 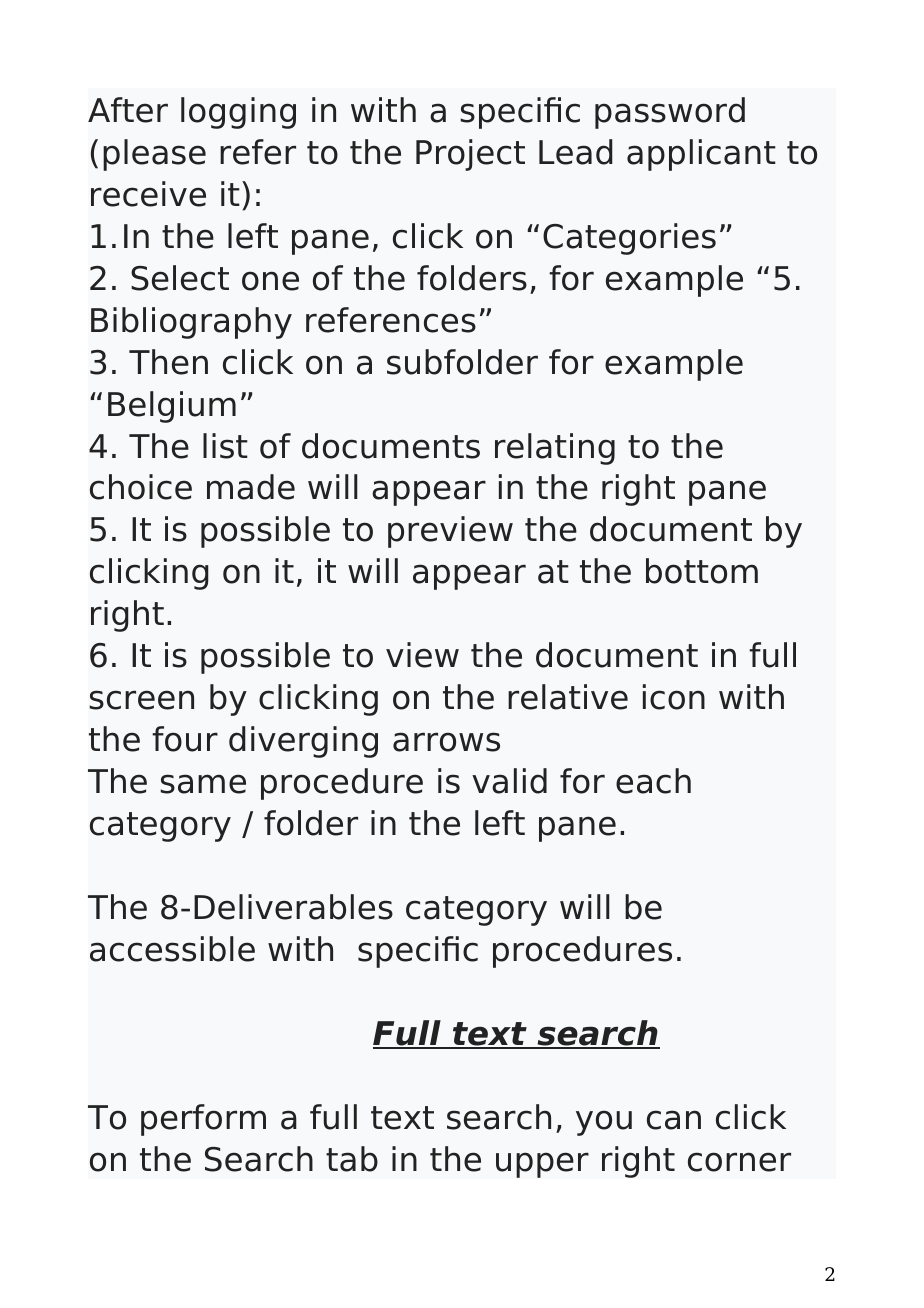 I want to click on valid, so click(x=509, y=781).
